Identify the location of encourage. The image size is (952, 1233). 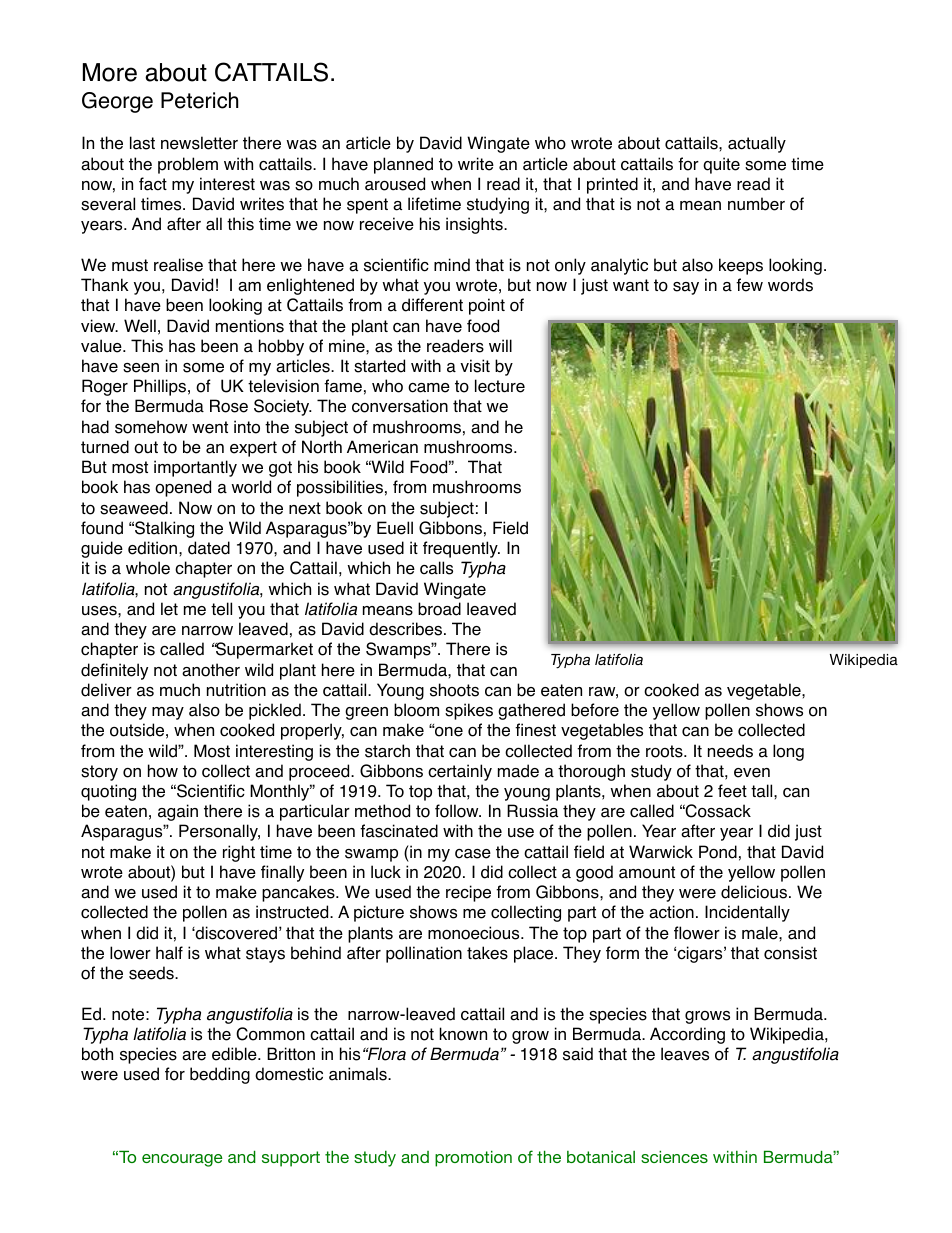
(182, 1160).
